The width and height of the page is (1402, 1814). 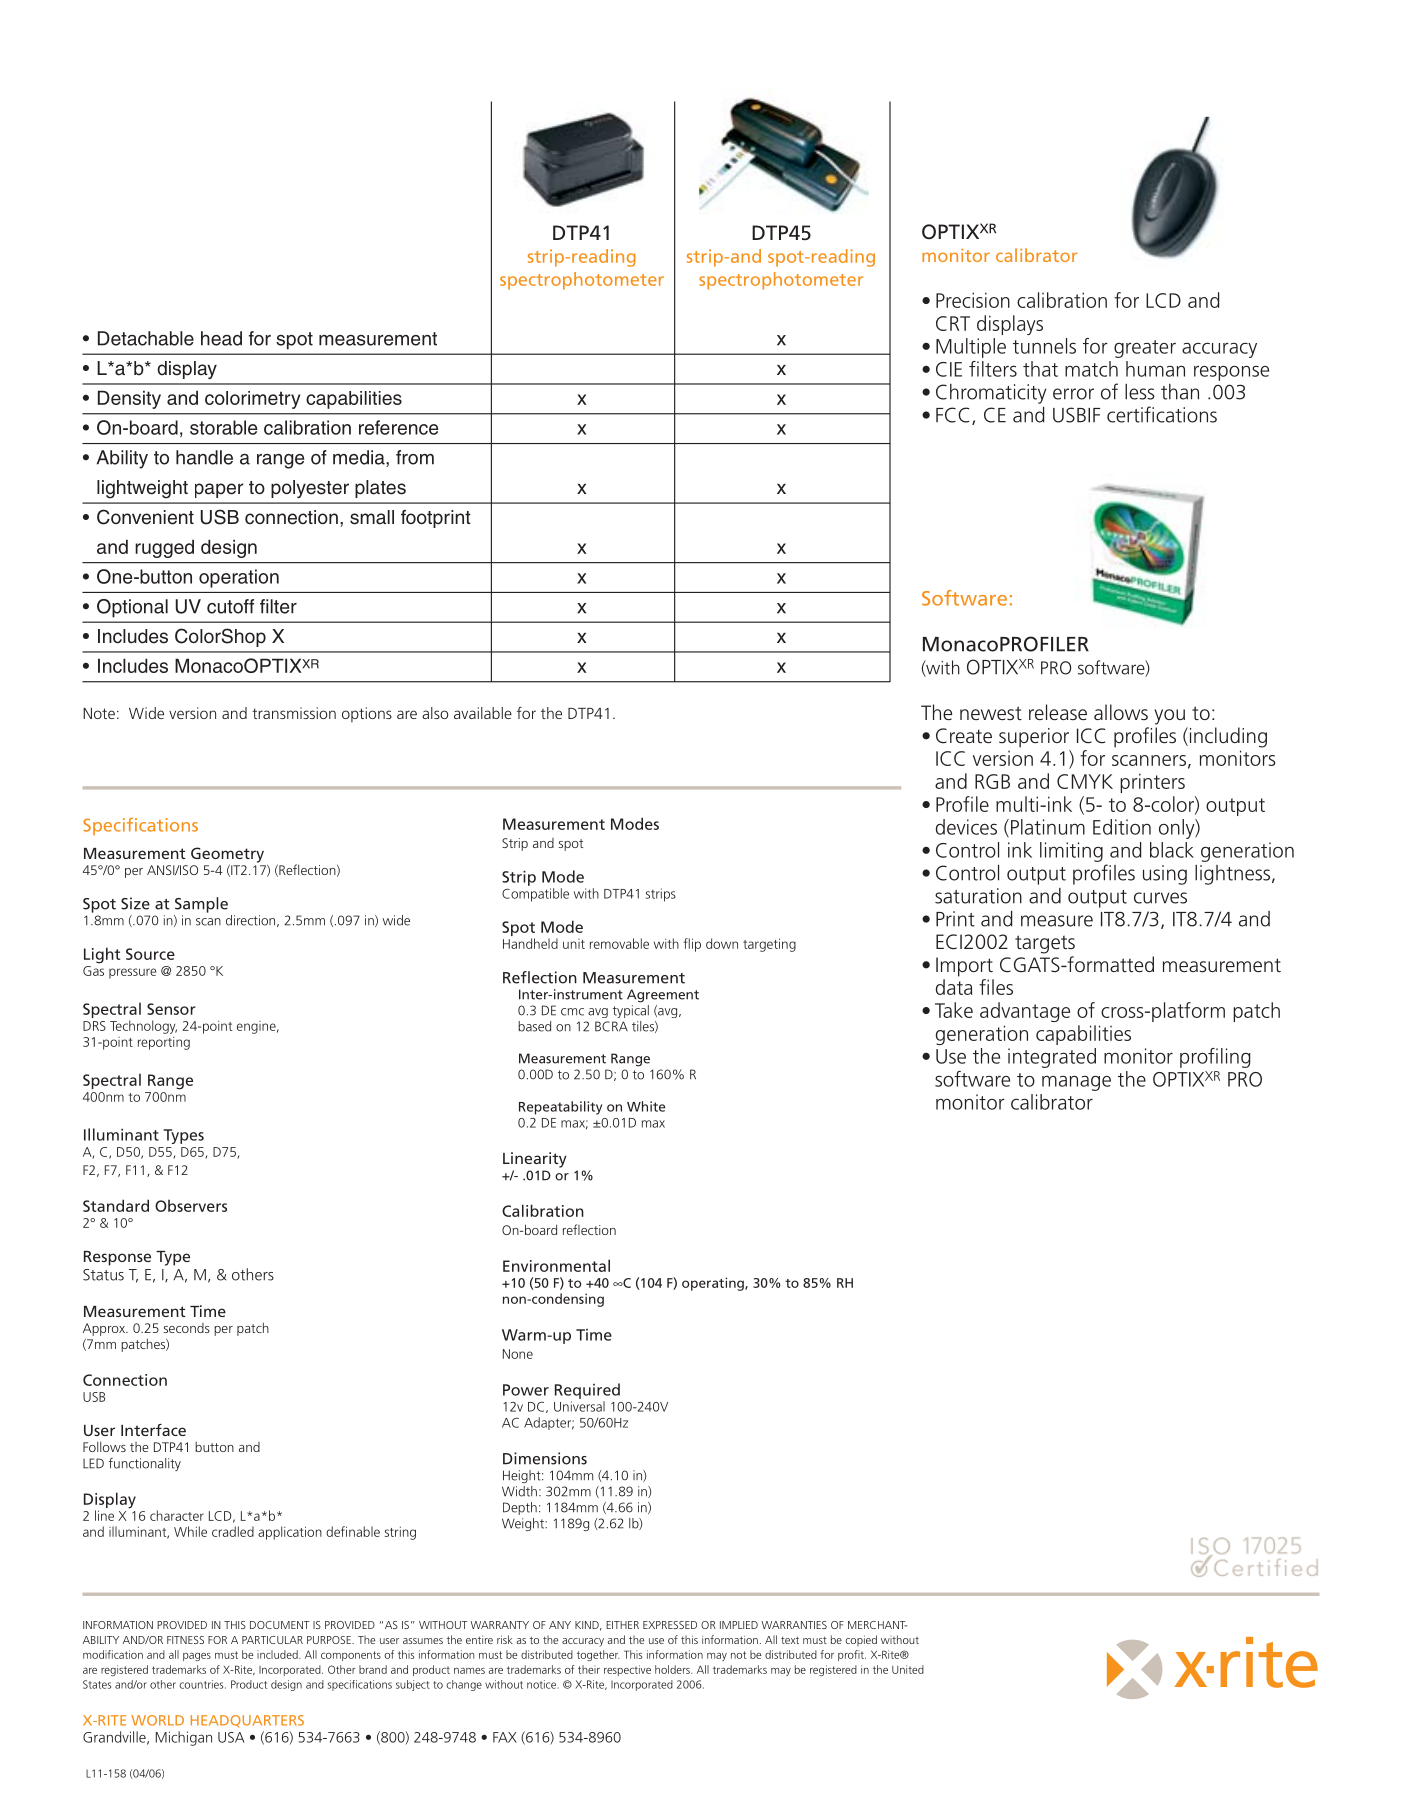 What do you see at coordinates (146, 338) in the page?
I see `Detachable` at bounding box center [146, 338].
